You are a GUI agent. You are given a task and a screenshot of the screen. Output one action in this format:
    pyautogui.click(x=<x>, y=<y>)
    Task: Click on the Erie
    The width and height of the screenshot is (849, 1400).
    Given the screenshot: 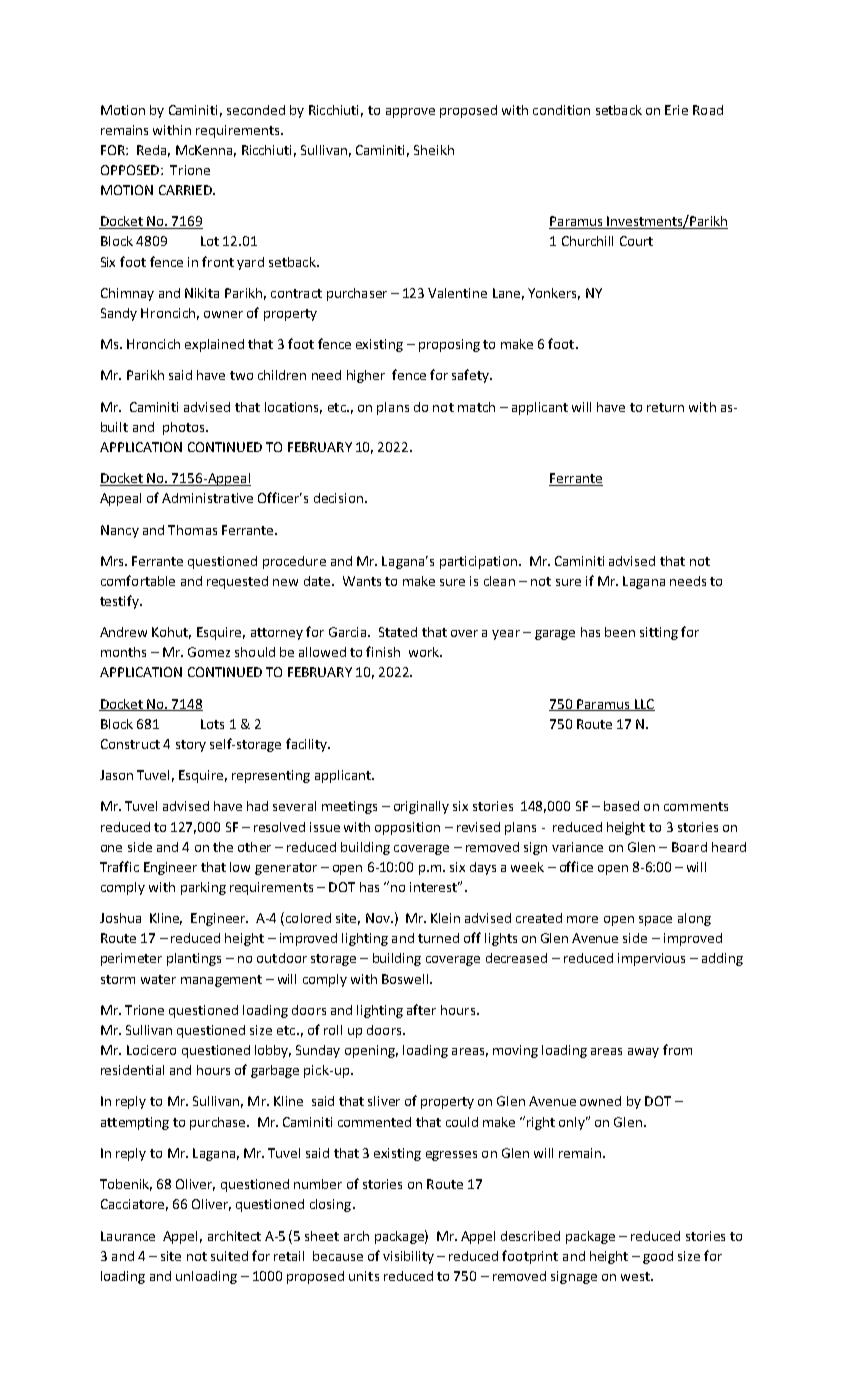 What is the action you would take?
    pyautogui.click(x=676, y=110)
